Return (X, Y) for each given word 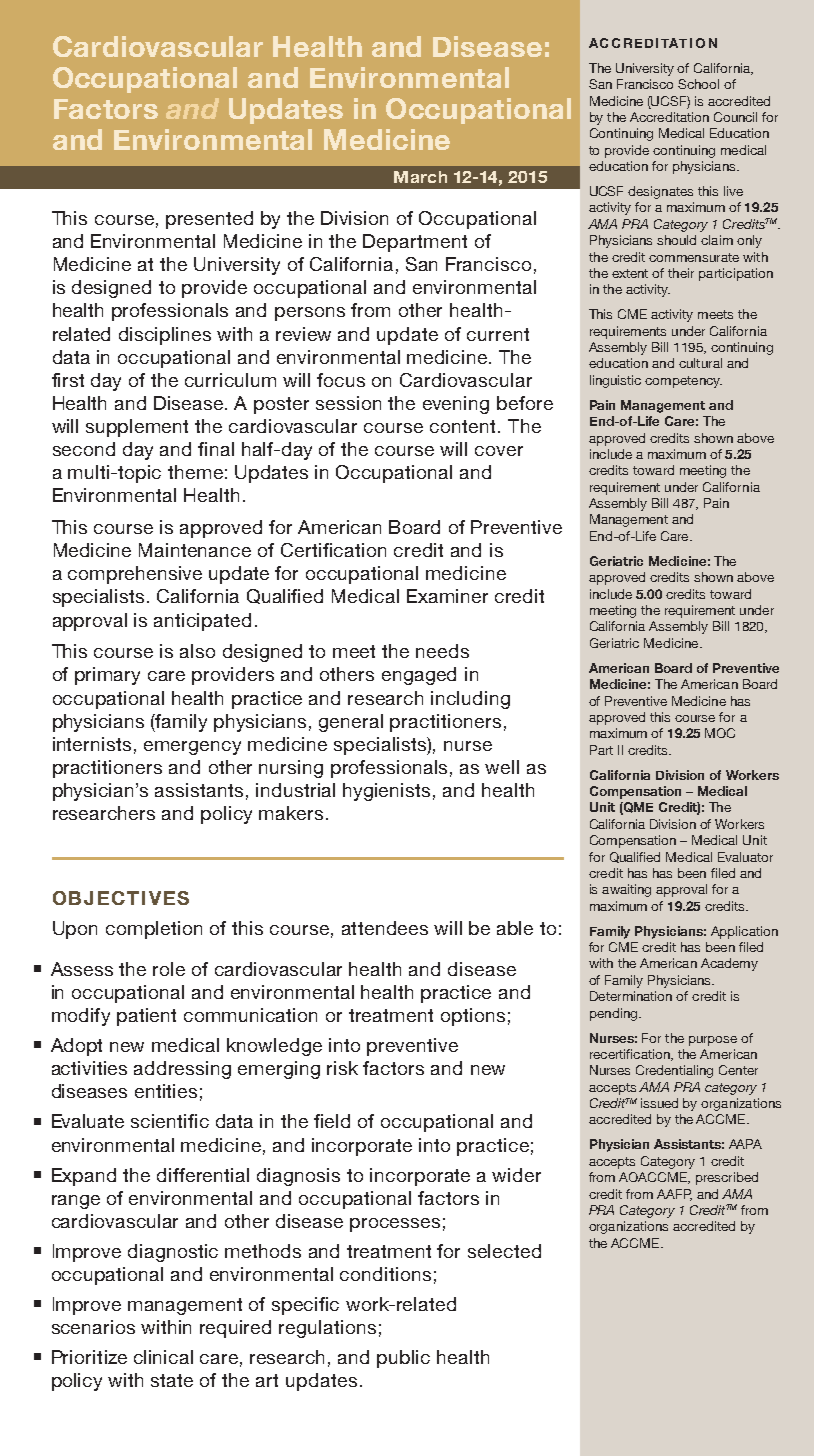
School (698, 84)
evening (456, 405)
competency (683, 382)
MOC (720, 733)
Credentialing (674, 1071)
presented (209, 220)
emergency (192, 748)
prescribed (727, 1178)
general (351, 723)
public (403, 1359)
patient (146, 1017)
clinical (163, 1357)
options (473, 1017)
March (420, 177)
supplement (137, 428)
